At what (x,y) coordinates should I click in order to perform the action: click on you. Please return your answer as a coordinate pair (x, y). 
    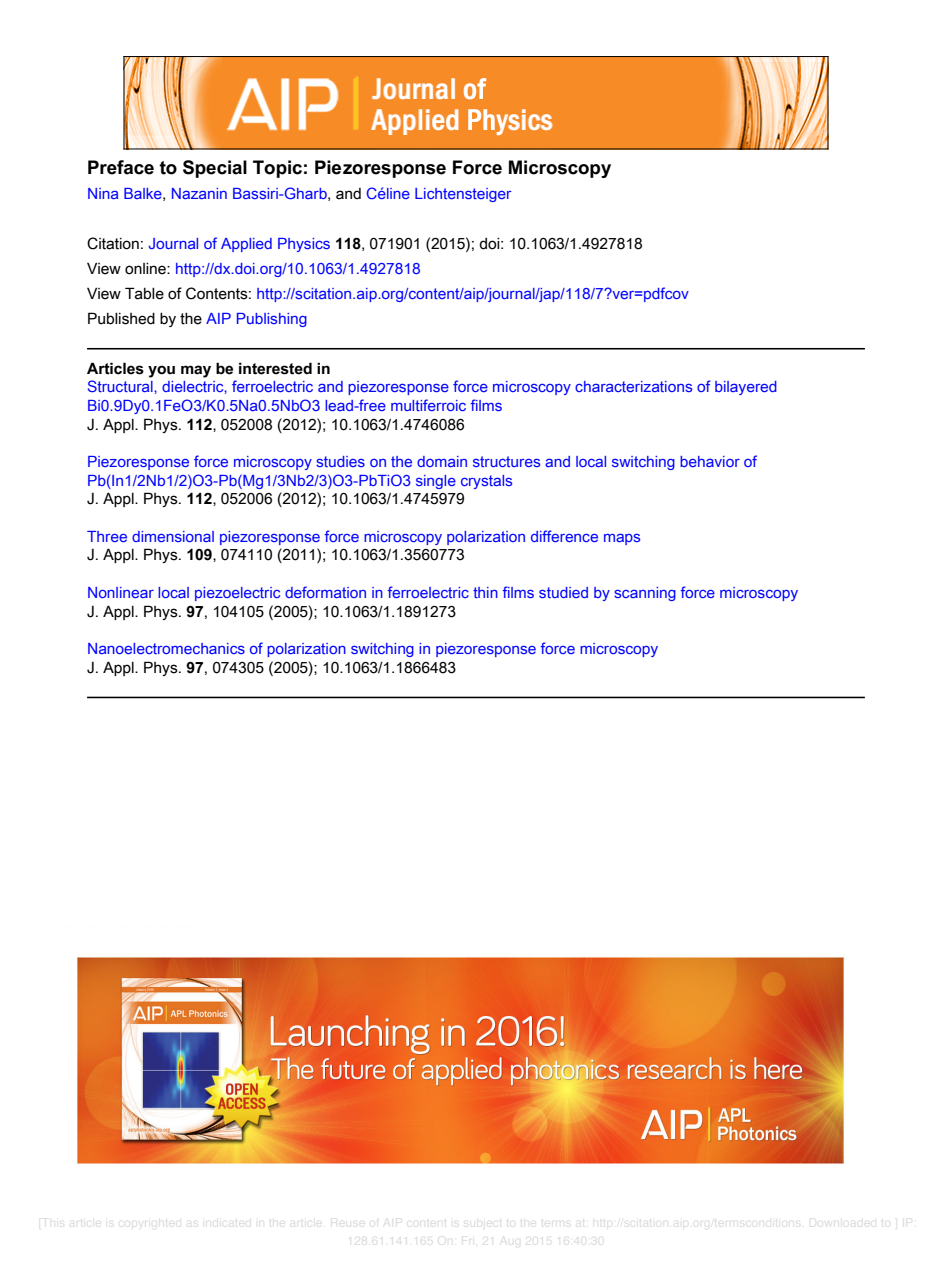
    Looking at the image, I should click on (161, 371).
